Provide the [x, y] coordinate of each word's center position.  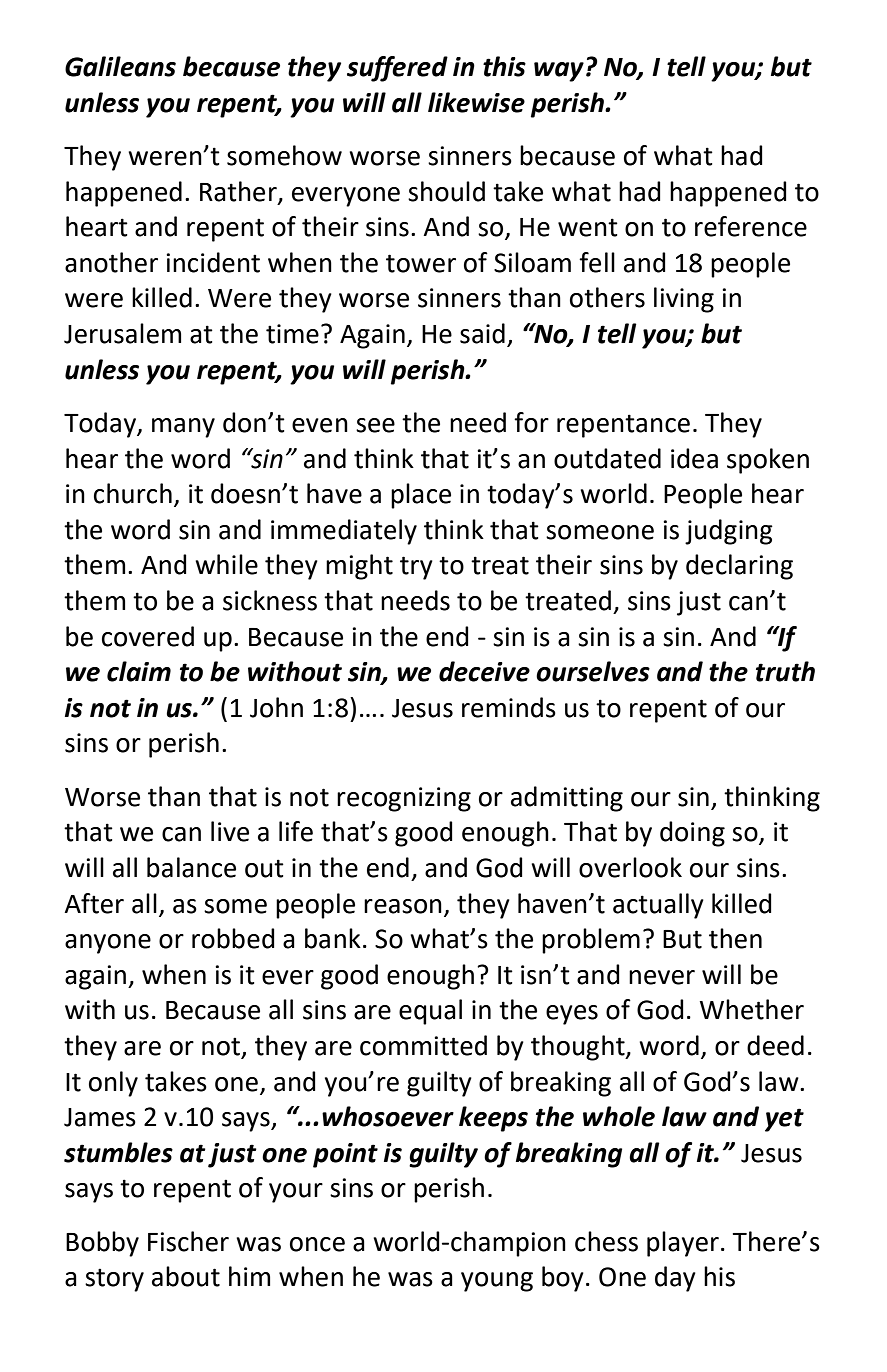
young [497, 1282]
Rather [239, 192]
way [559, 72]
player [683, 1244]
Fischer [188, 1241]
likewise [476, 102]
